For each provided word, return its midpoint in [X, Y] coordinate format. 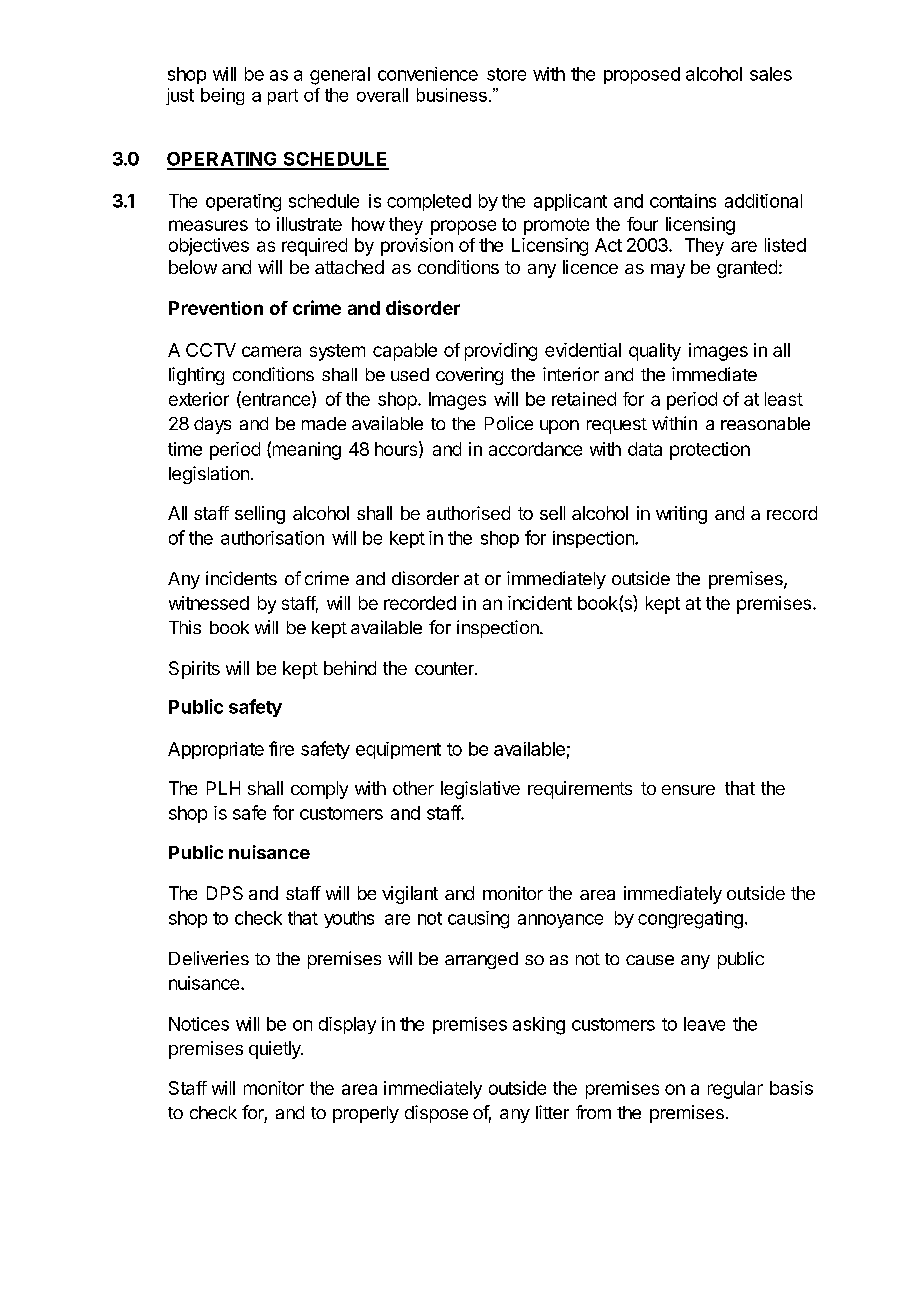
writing [681, 515]
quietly [276, 1050]
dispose [436, 1114]
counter [445, 668]
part [283, 97]
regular [735, 1090]
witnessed [209, 603]
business [452, 95]
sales [771, 74]
